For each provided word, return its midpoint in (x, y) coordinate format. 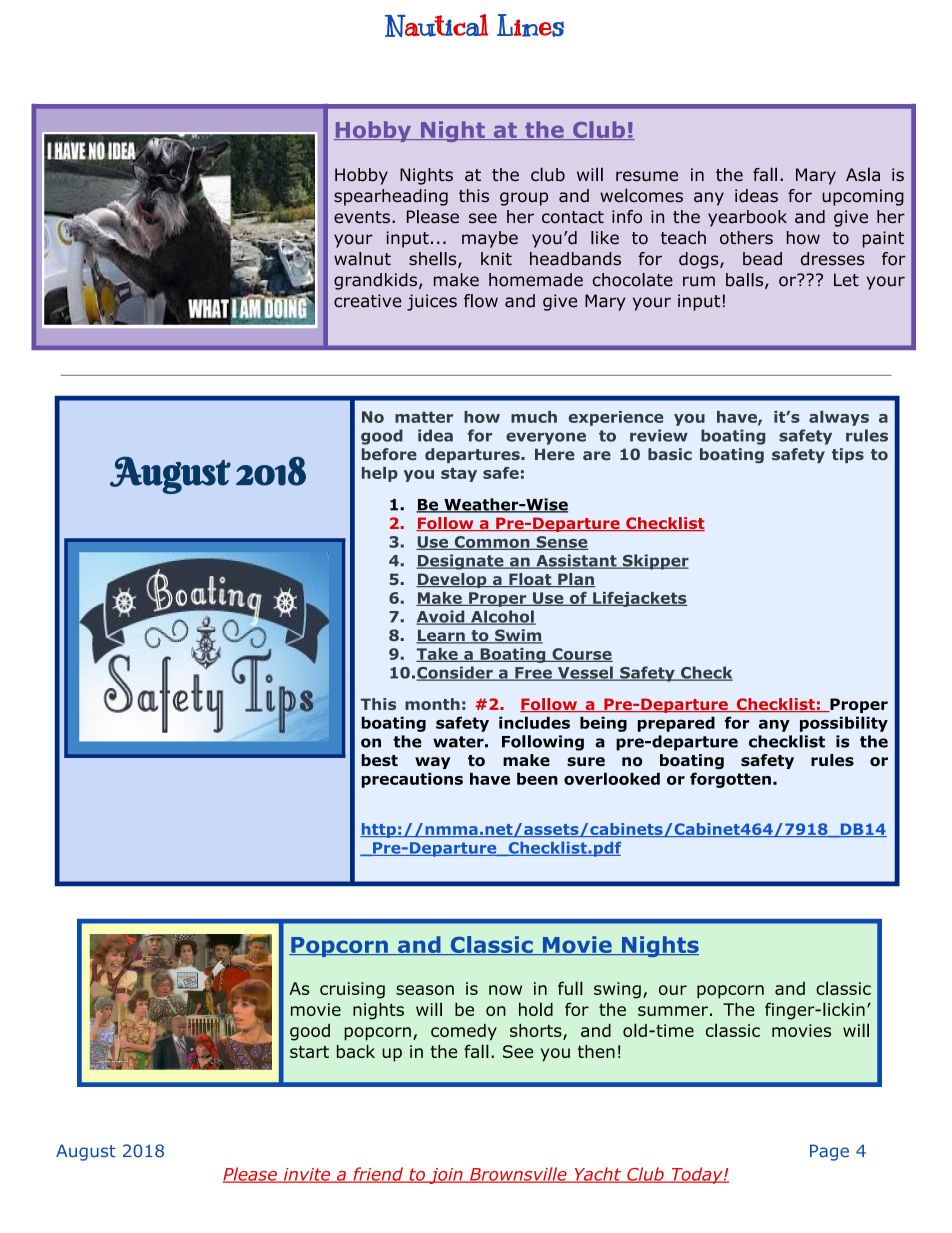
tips (848, 455)
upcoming (863, 197)
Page (829, 1152)
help (380, 474)
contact (573, 217)
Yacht (597, 1175)
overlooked (612, 778)
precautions (412, 780)
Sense (561, 543)
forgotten (730, 780)
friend (378, 1175)
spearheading (391, 197)
